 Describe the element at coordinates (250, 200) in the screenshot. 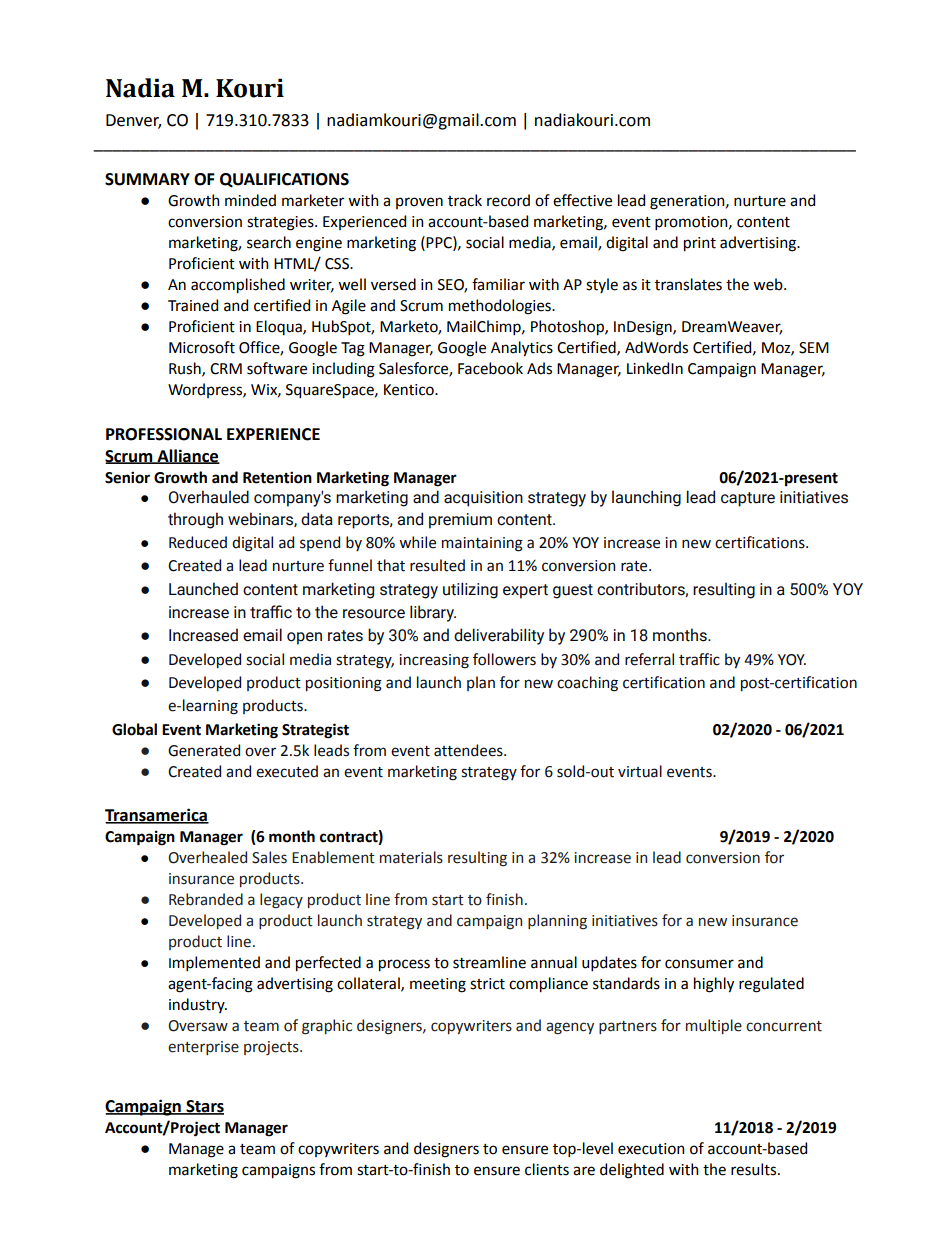

I see `minded` at that location.
